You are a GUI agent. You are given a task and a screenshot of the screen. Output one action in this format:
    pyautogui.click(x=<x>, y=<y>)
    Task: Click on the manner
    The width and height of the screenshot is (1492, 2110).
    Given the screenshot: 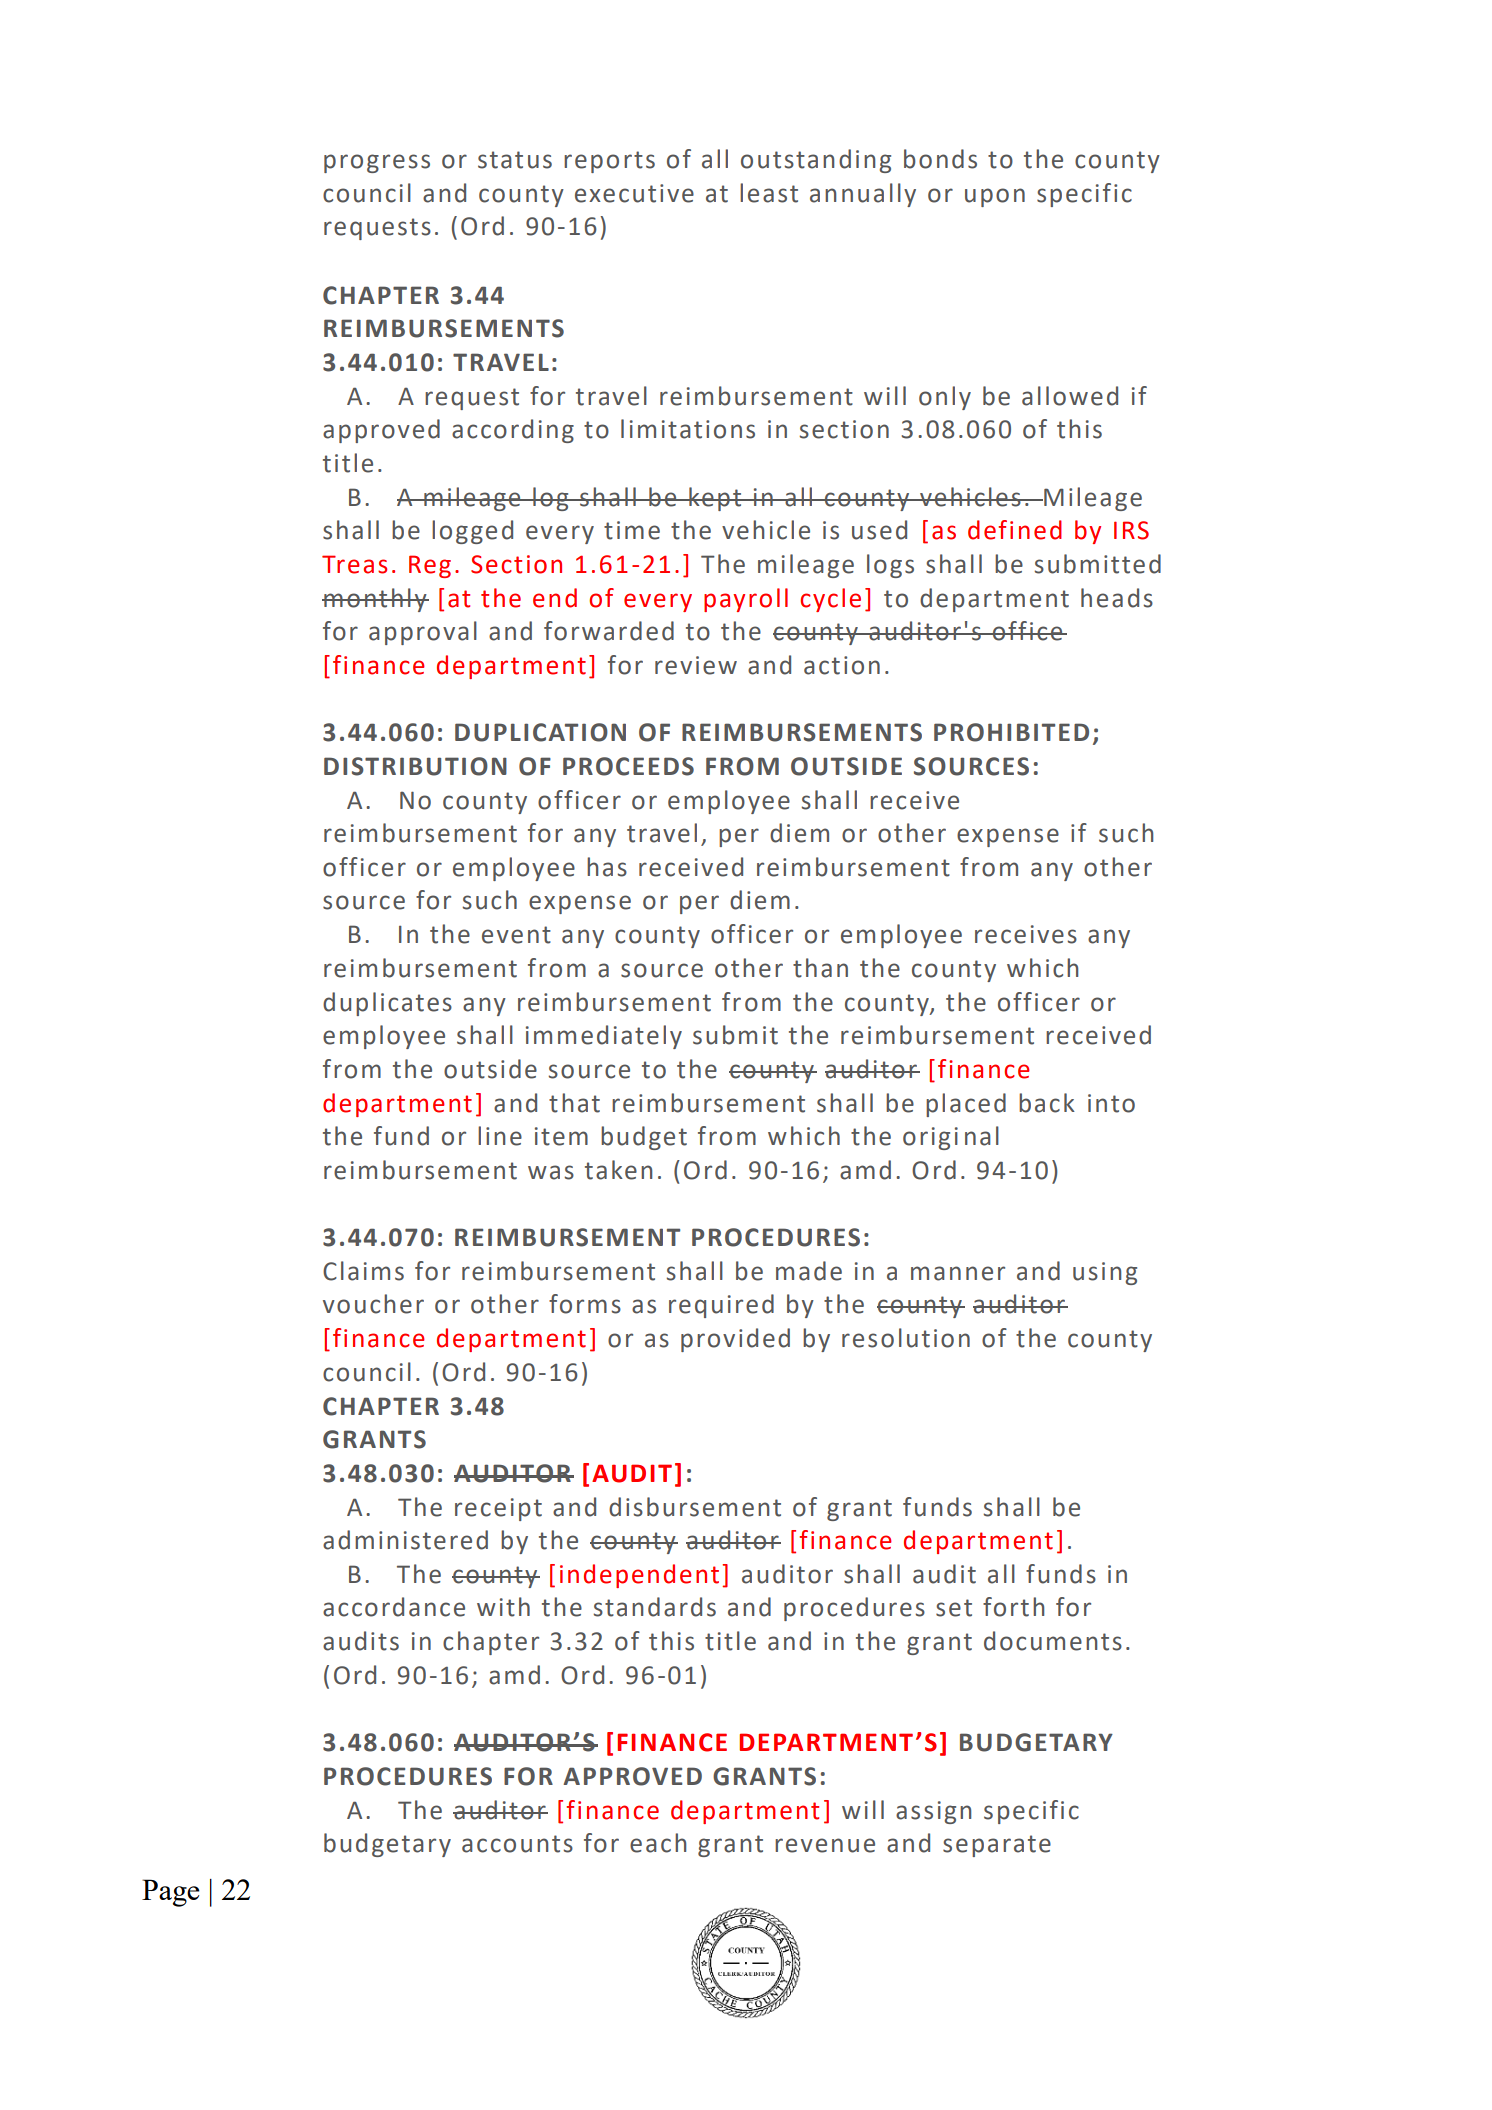 What is the action you would take?
    pyautogui.click(x=958, y=1273)
